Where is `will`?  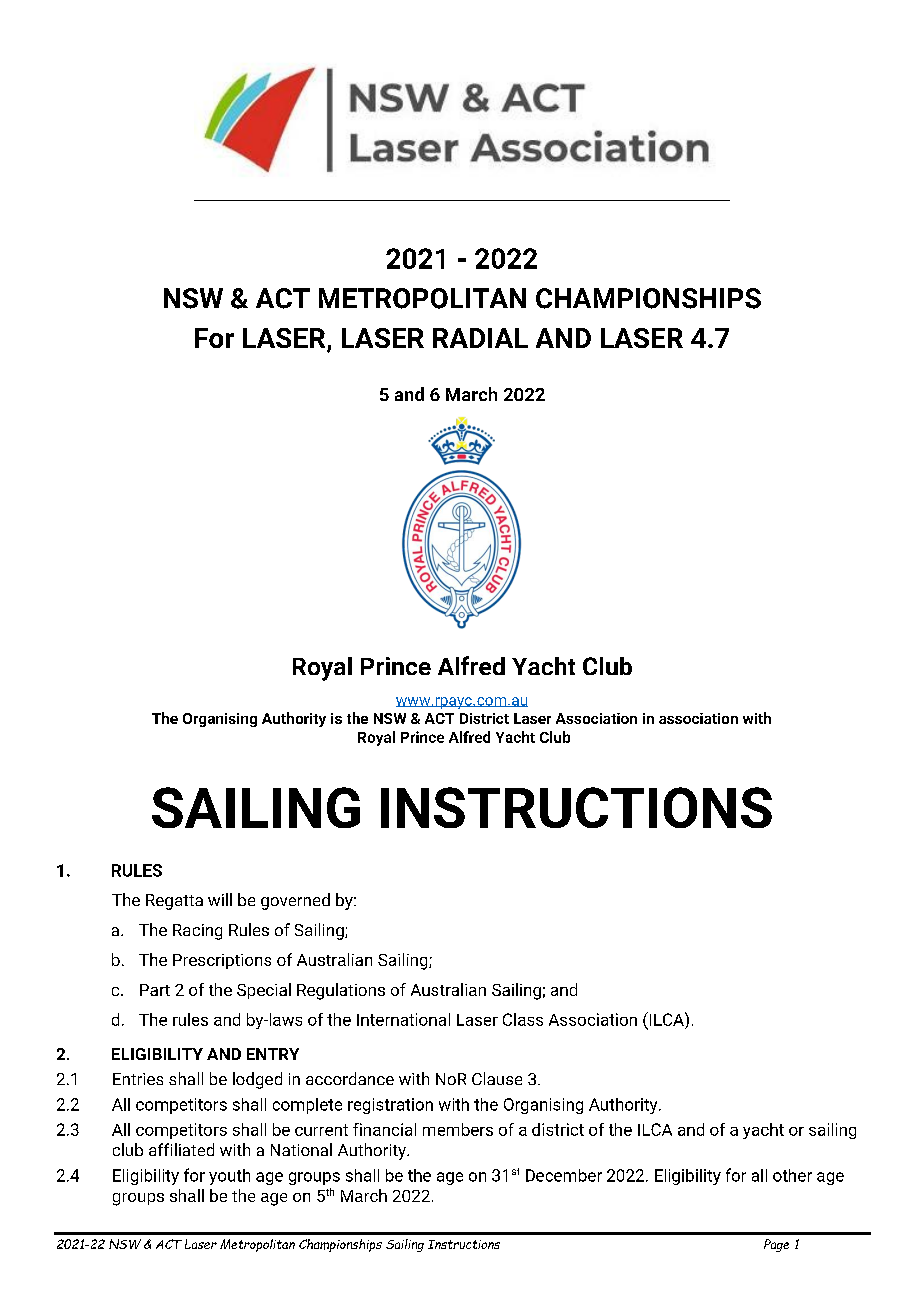
will is located at coordinates (220, 899).
